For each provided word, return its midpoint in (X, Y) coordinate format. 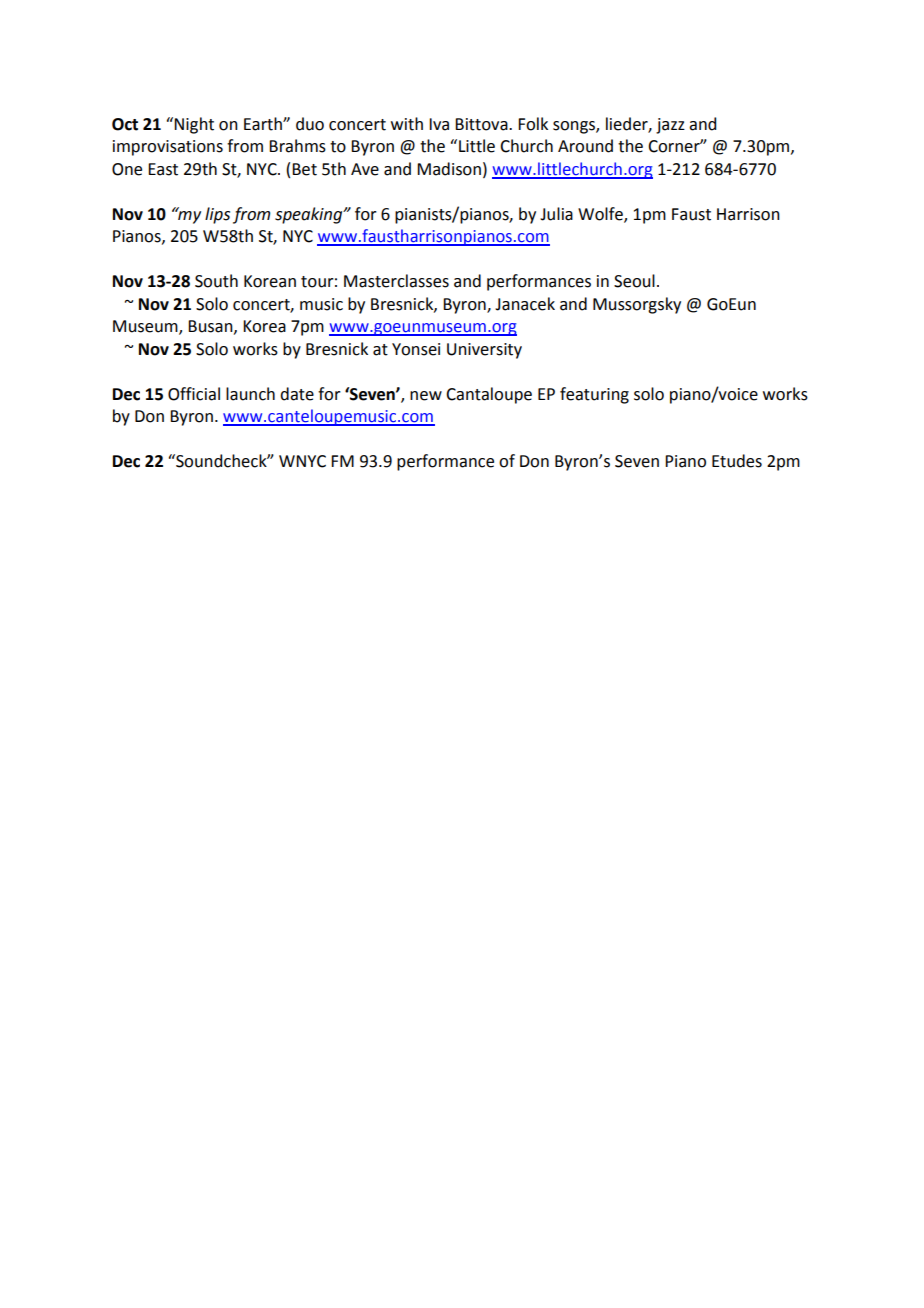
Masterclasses (396, 281)
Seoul (634, 281)
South (216, 281)
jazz (670, 126)
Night (194, 125)
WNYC (302, 461)
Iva (439, 124)
